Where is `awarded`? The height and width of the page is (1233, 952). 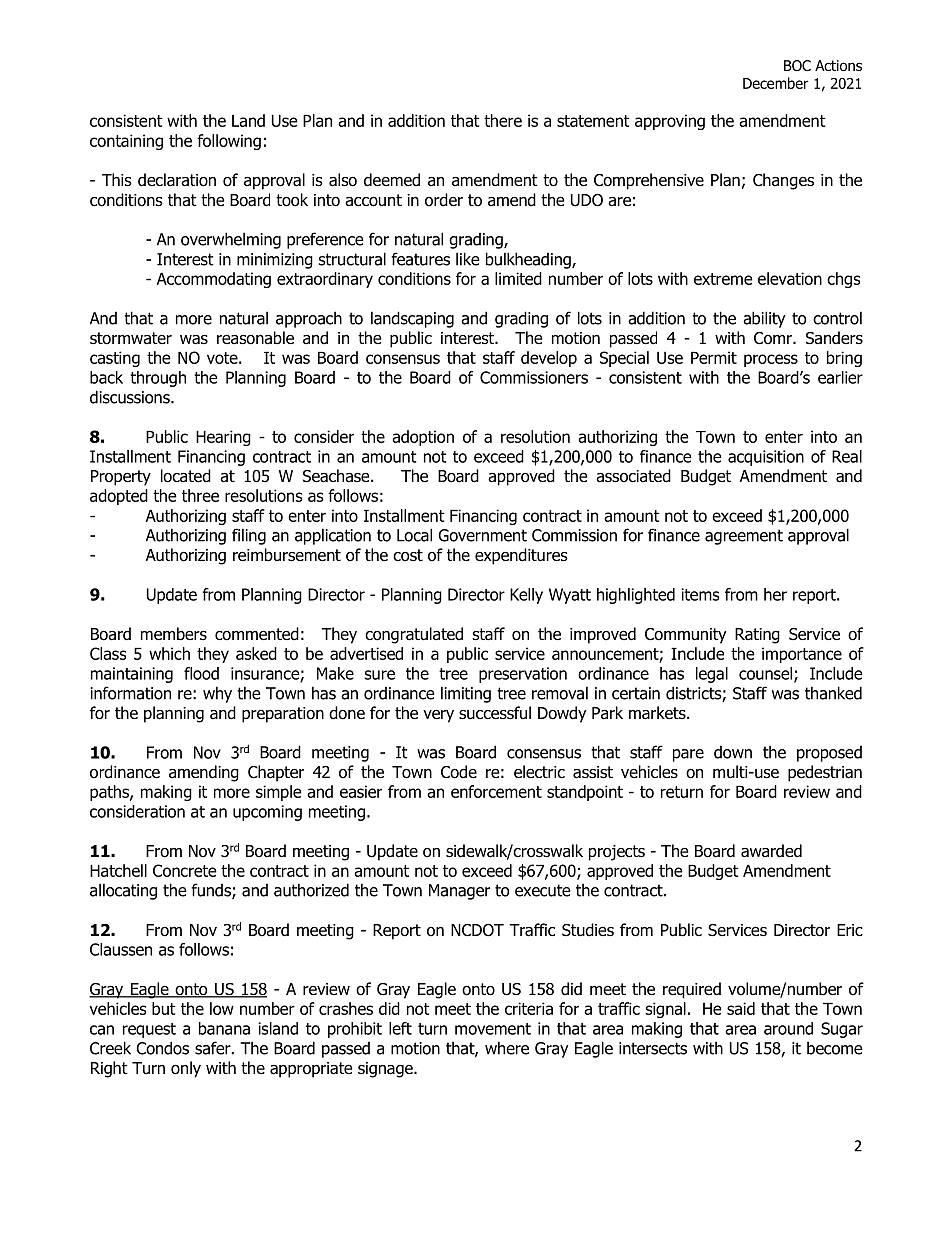
awarded is located at coordinates (771, 851).
